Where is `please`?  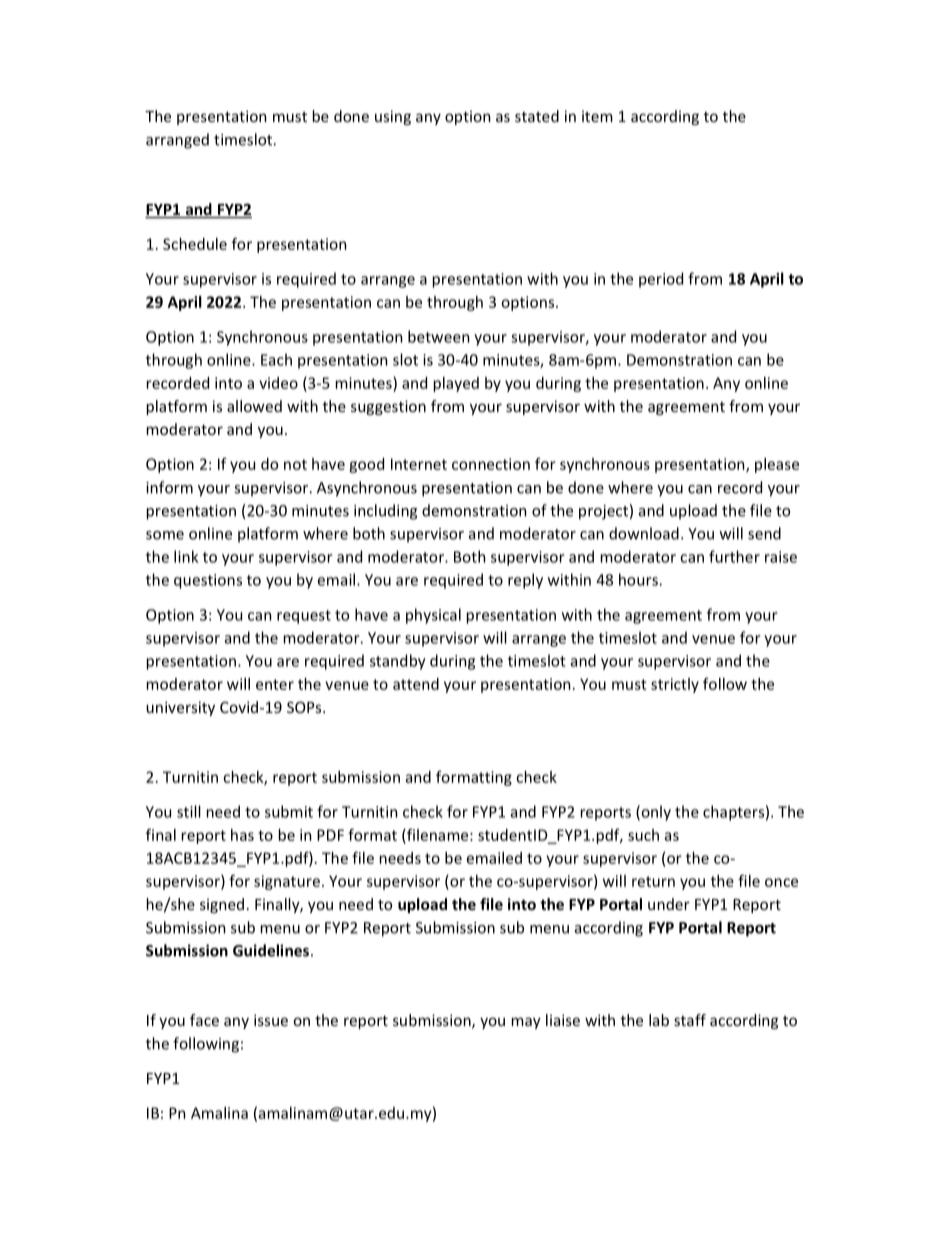
please is located at coordinates (777, 465).
